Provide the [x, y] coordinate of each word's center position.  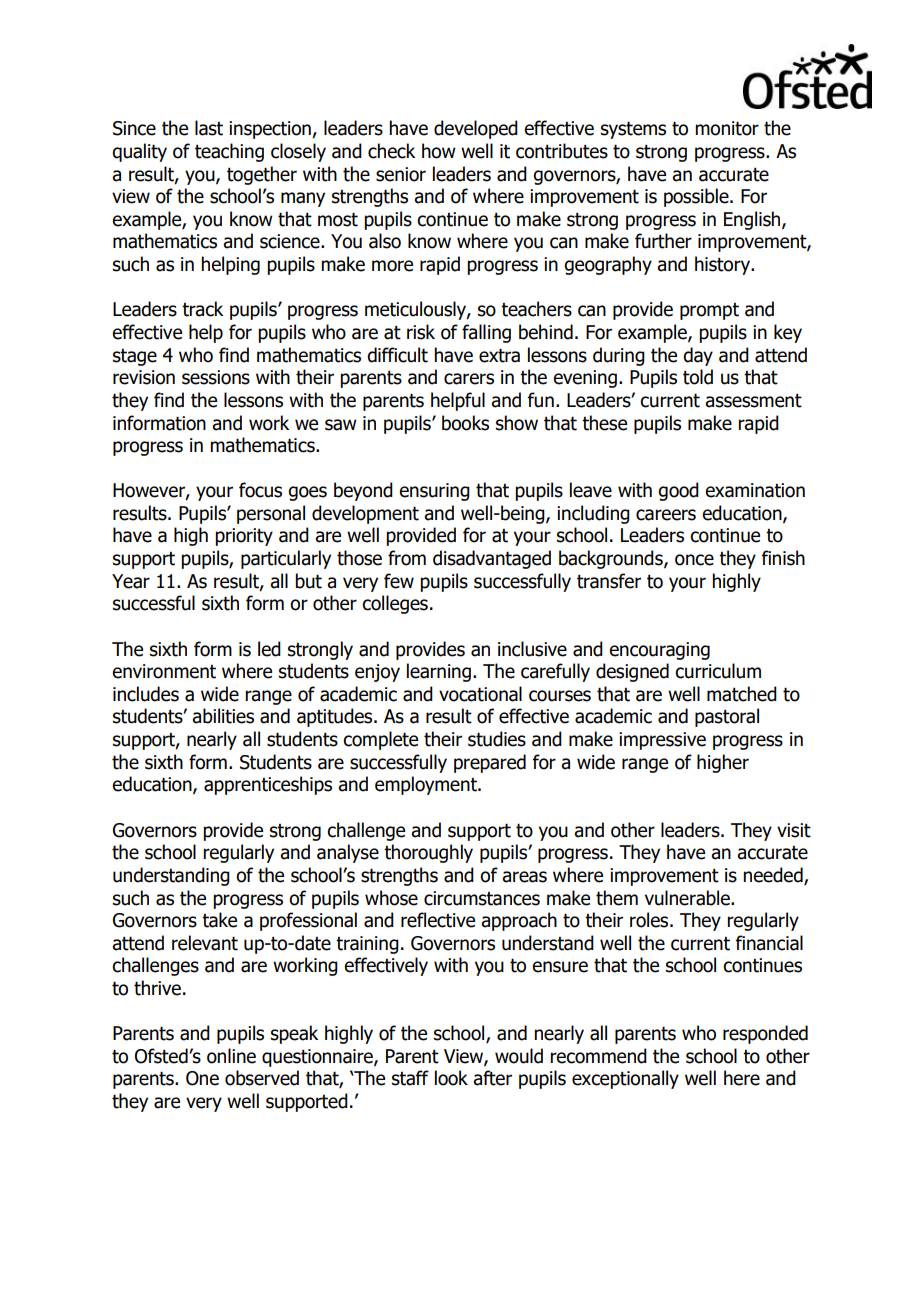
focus [260, 490]
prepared [490, 763]
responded [765, 1034]
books [465, 423]
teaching [229, 152]
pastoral [727, 717]
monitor [727, 128]
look [451, 1078]
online [231, 1056]
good [678, 491]
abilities [223, 716]
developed [476, 129]
